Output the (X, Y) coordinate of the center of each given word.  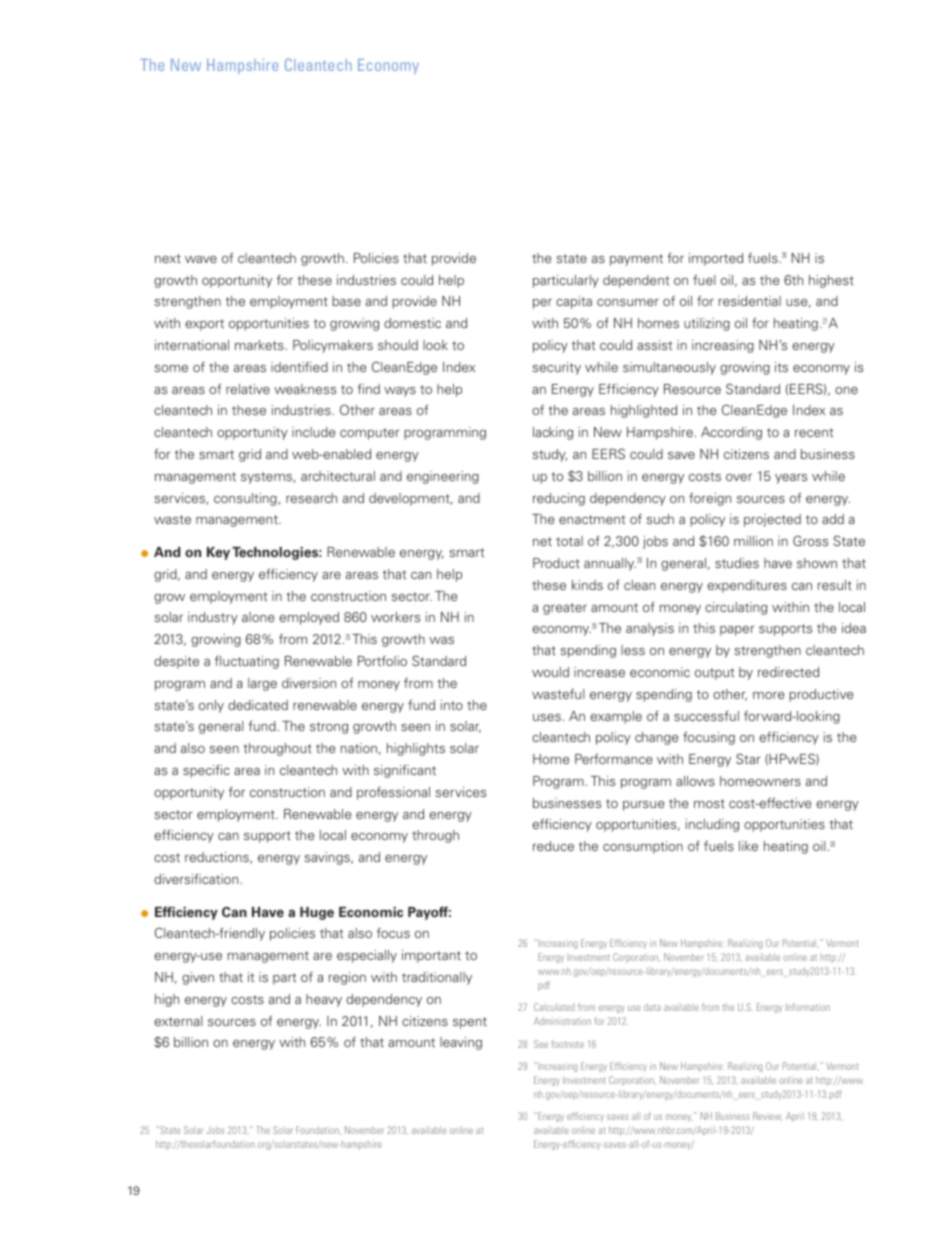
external (178, 1021)
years (791, 479)
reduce (553, 846)
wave (201, 259)
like (748, 846)
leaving (461, 1043)
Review (767, 1116)
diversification (197, 878)
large (262, 684)
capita (574, 302)
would (550, 672)
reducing (559, 499)
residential (750, 301)
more (768, 695)
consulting (246, 499)
